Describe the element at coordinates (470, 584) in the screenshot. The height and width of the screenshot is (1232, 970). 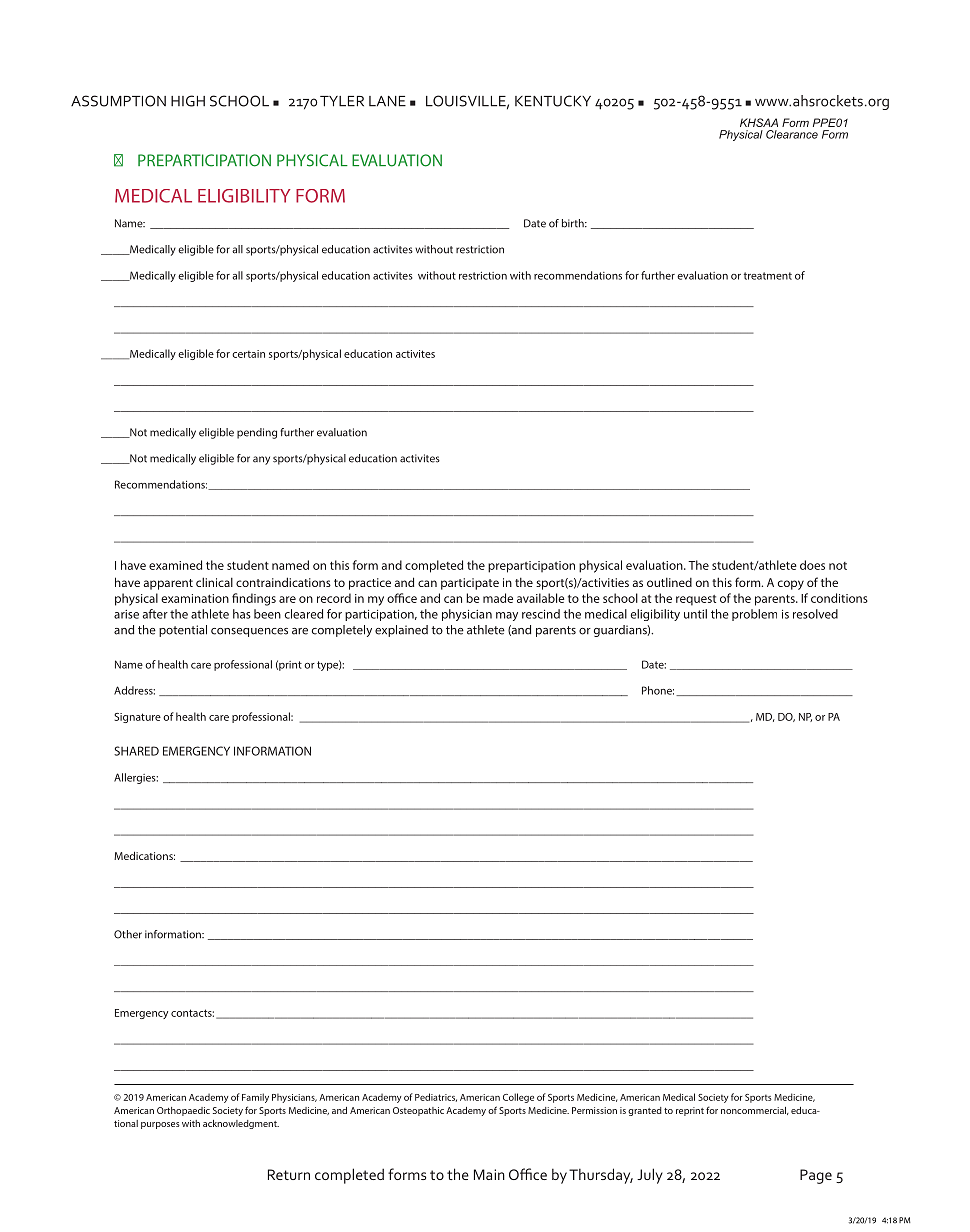
I see `participate` at that location.
